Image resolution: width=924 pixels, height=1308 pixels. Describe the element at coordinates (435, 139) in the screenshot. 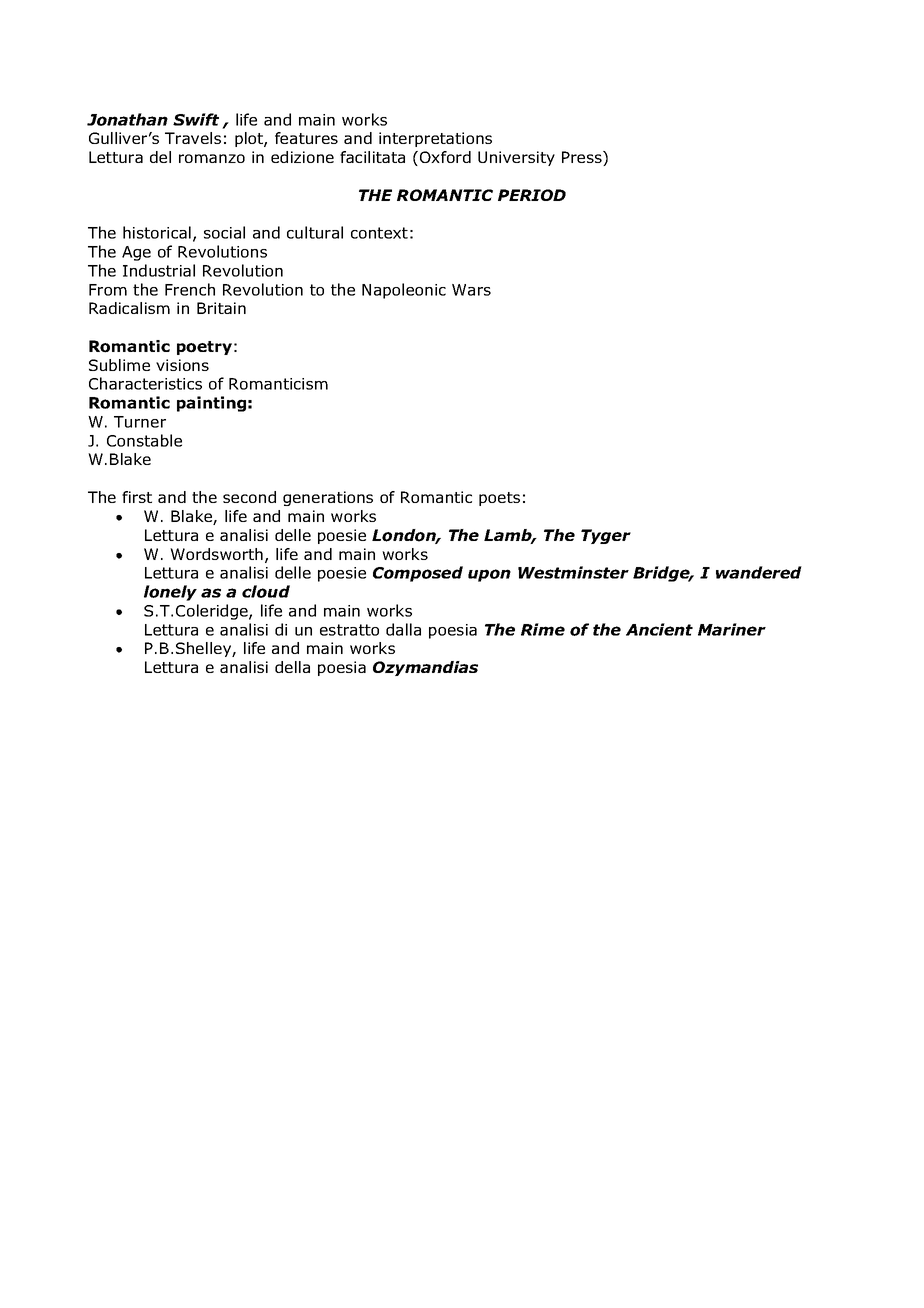

I see `interpretations` at that location.
